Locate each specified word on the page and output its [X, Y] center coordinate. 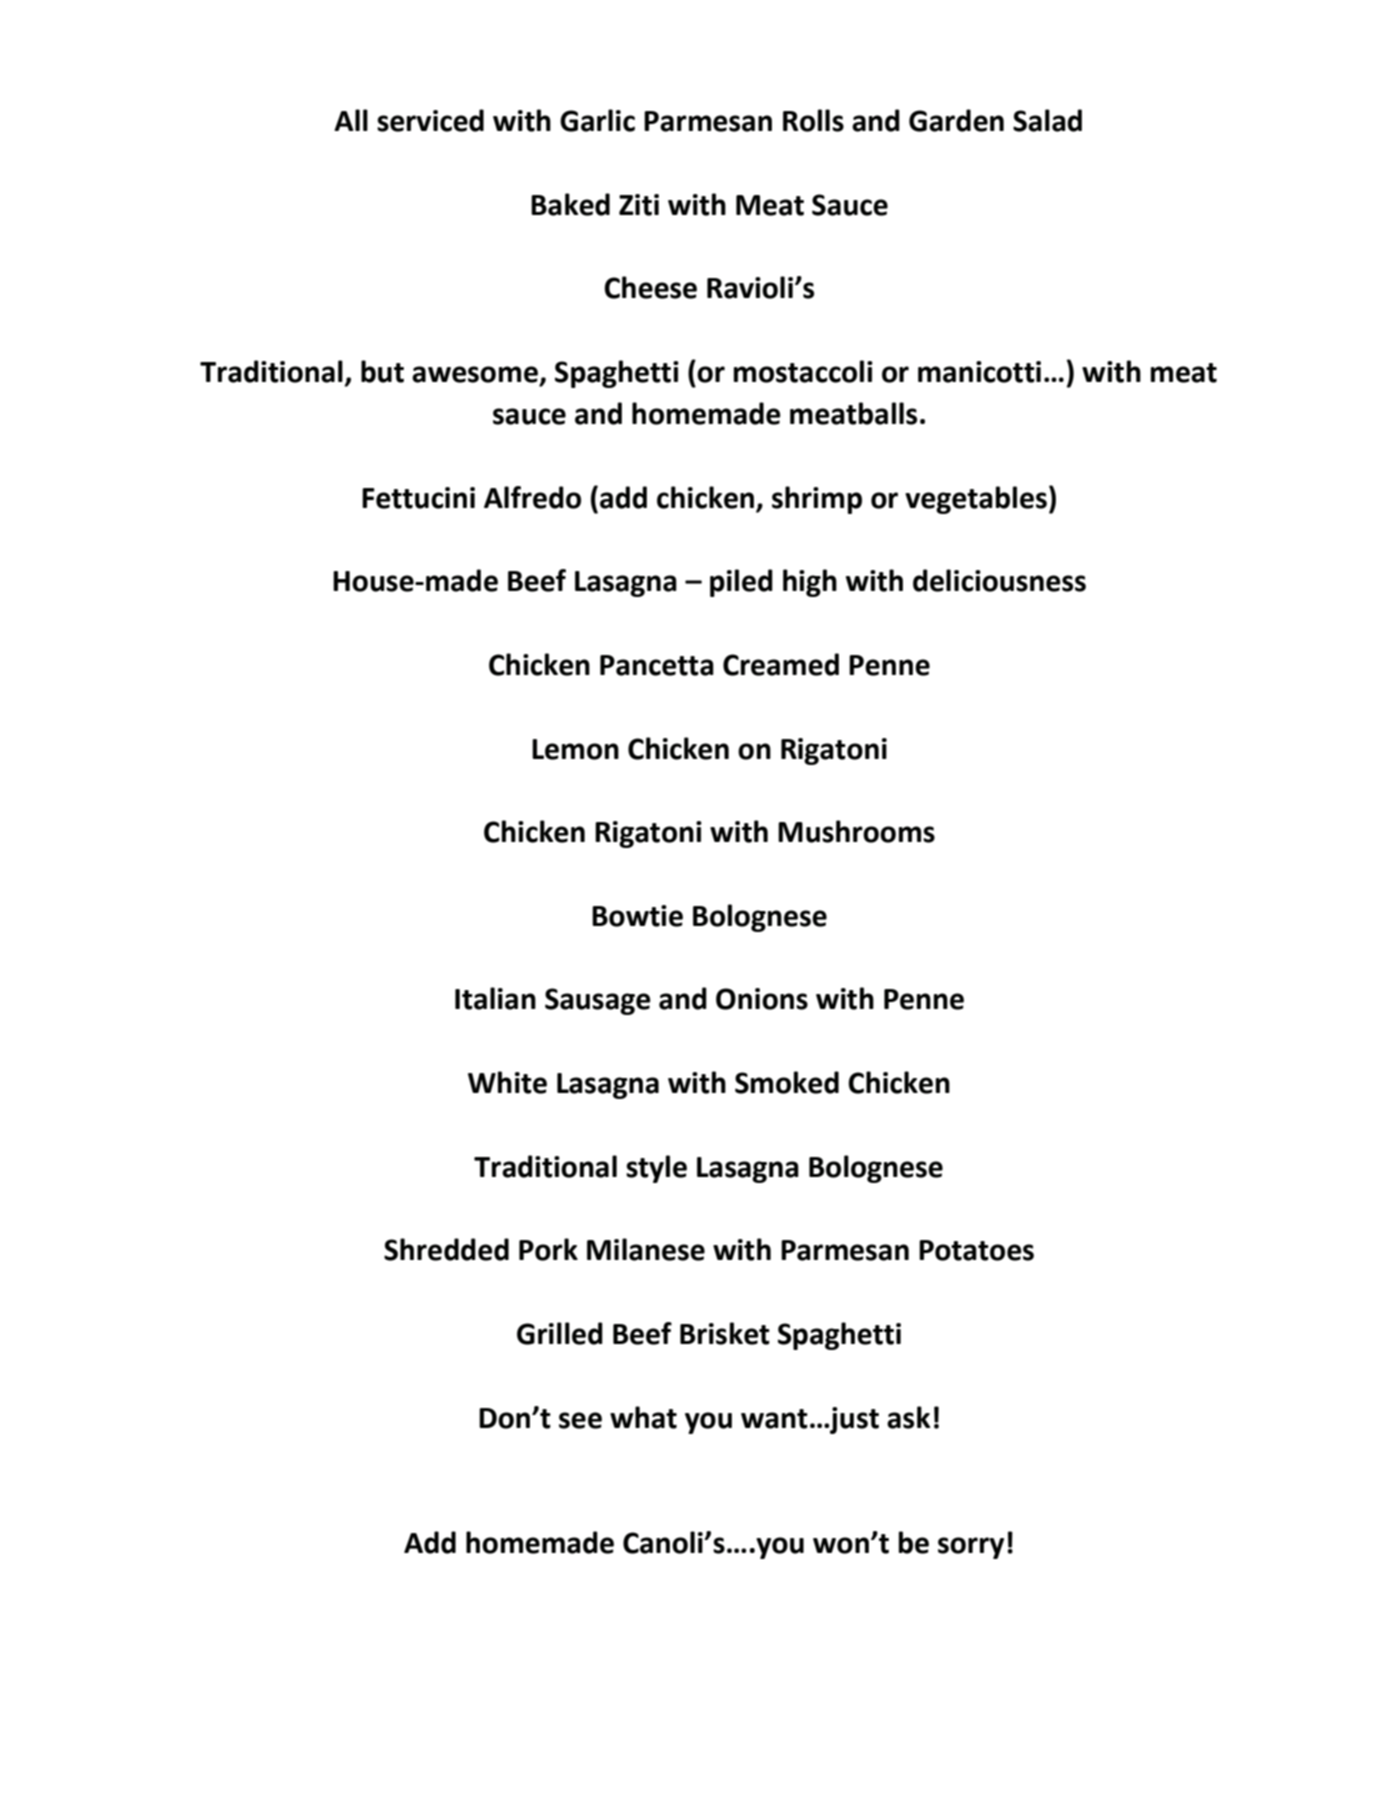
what [643, 1417]
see [580, 1420]
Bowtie [637, 916]
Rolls [813, 120]
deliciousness [999, 580]
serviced [430, 120]
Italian [495, 998]
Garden [956, 120]
